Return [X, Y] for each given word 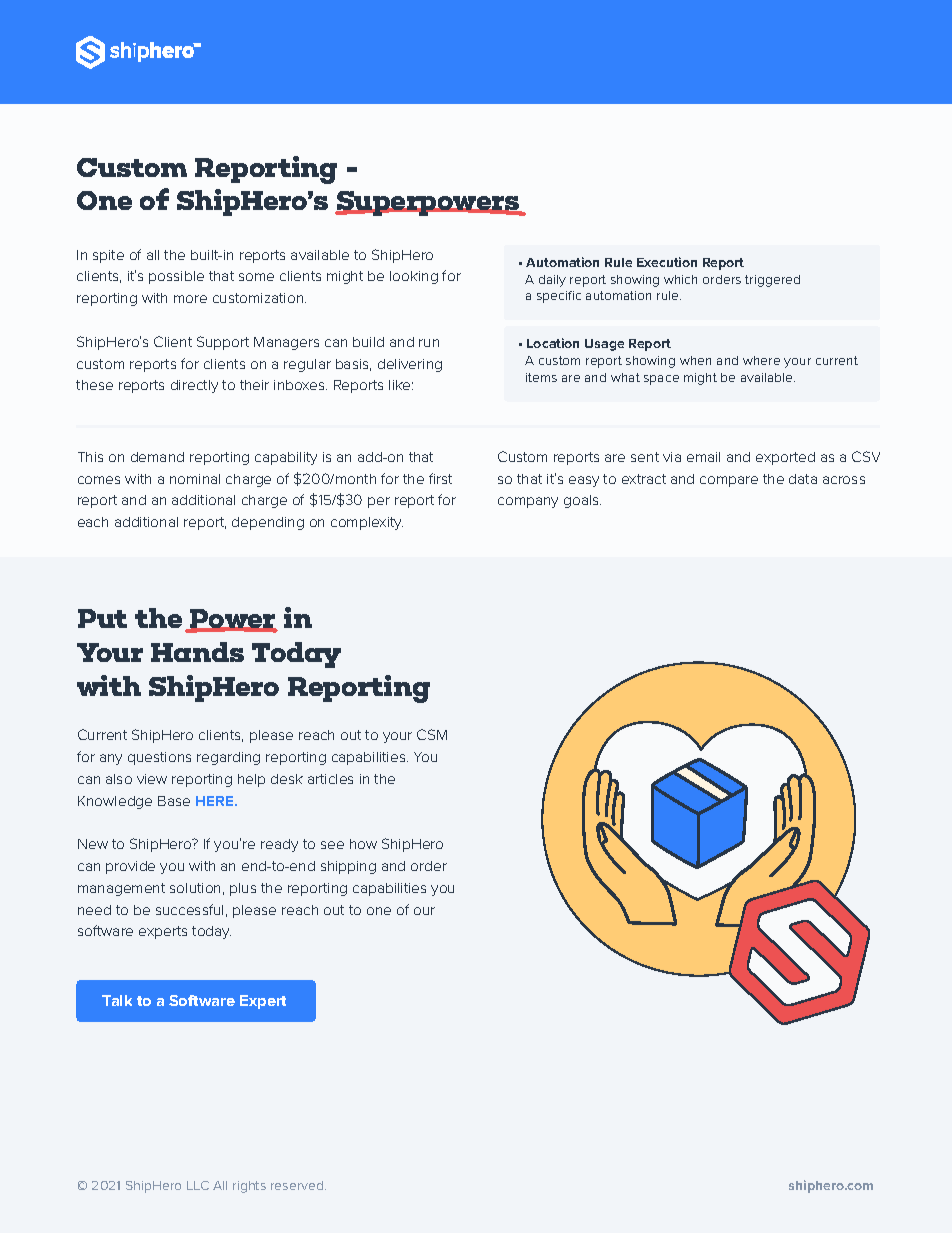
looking [414, 277]
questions [159, 758]
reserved [298, 1185]
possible [176, 277]
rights [249, 1187]
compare [729, 481]
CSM [432, 734]
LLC [198, 1185]
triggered [772, 281]
